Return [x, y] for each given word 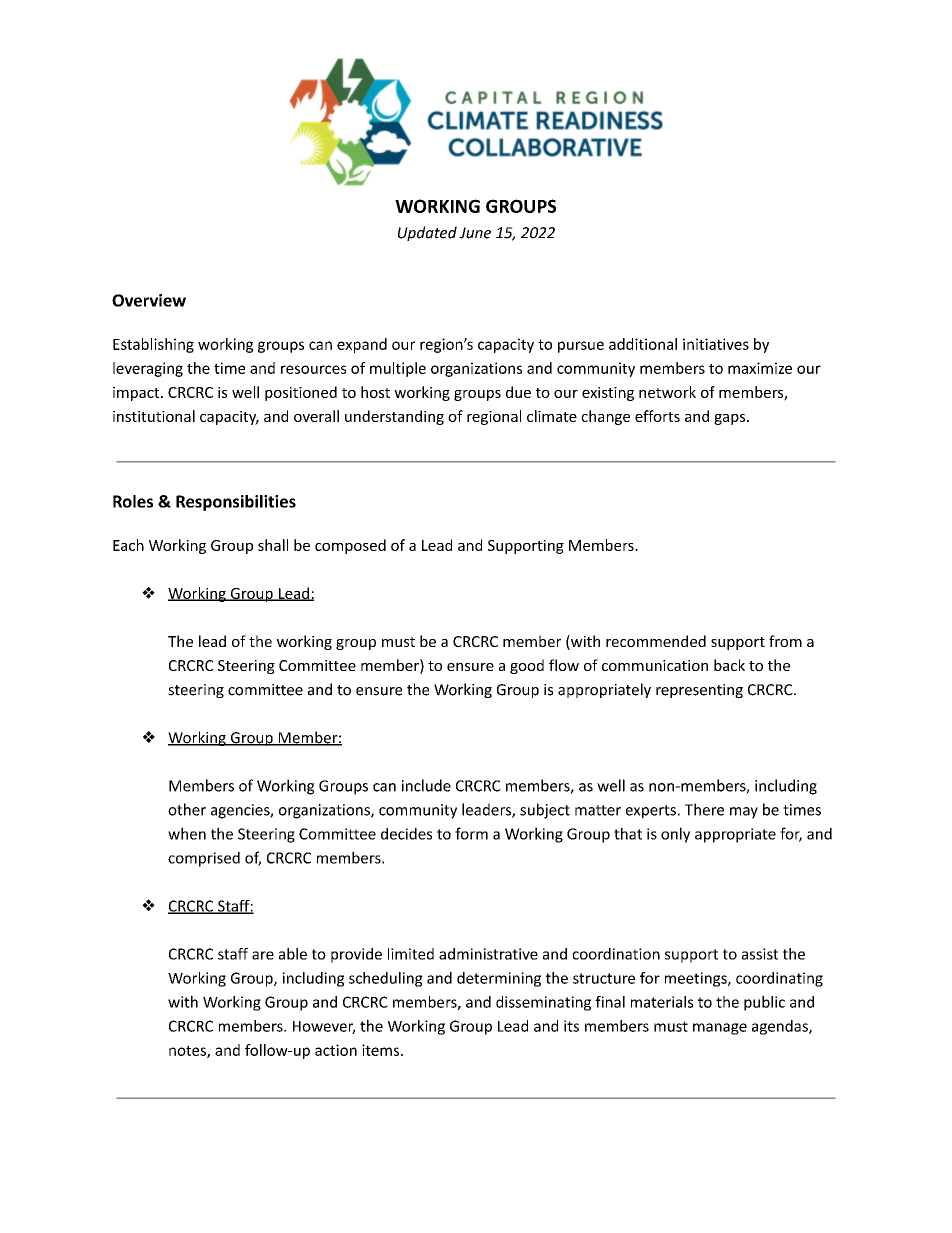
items [382, 1050]
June [475, 233]
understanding [394, 417]
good [527, 666]
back [729, 665]
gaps [731, 419]
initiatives [716, 344]
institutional [154, 416]
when [187, 833]
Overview [149, 300]
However [324, 1027]
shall [273, 545]
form [471, 833]
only [675, 835]
